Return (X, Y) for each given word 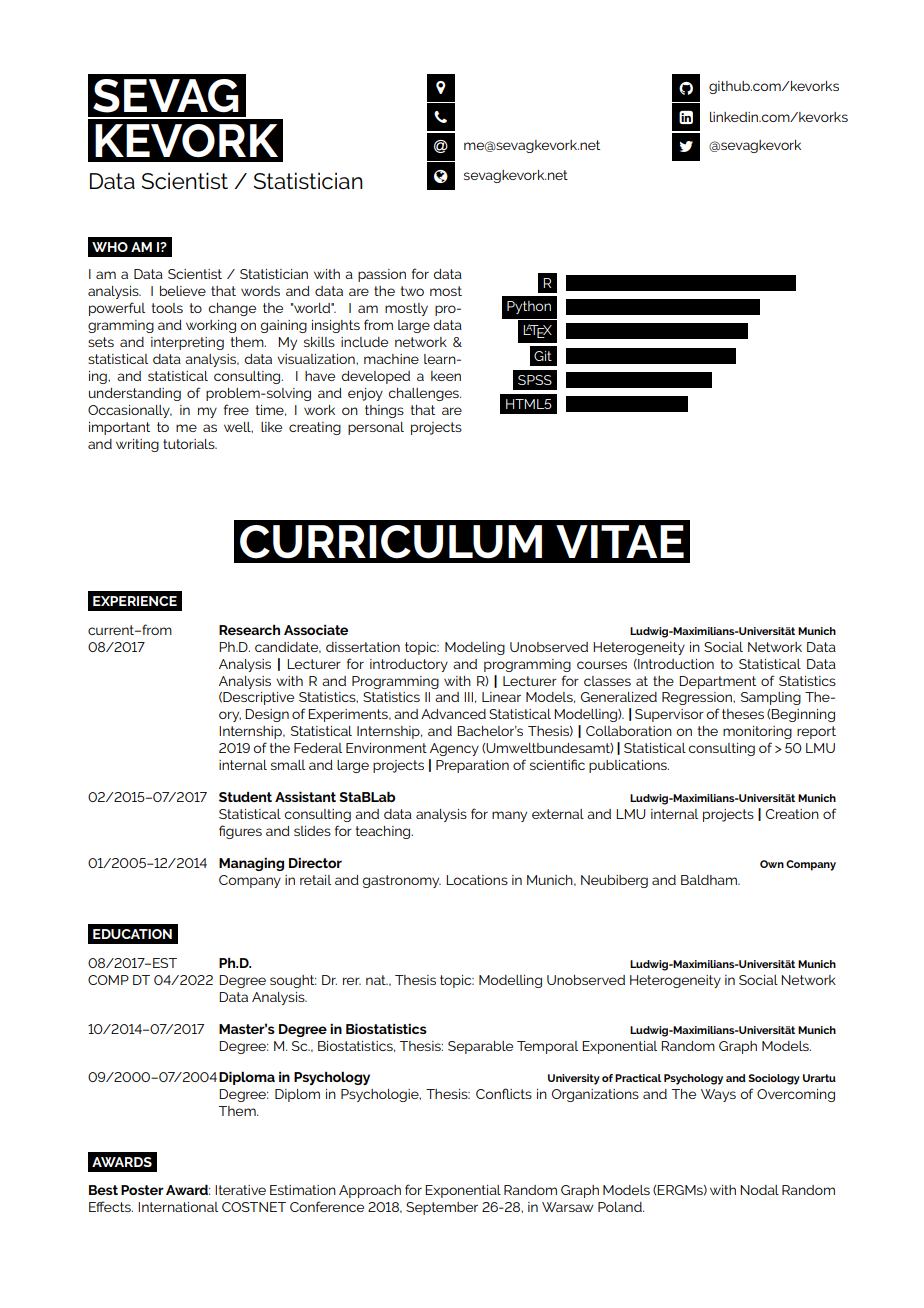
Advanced (453, 714)
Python (529, 307)
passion (382, 275)
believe (183, 291)
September (442, 1208)
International (178, 1207)
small (288, 765)
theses (743, 714)
